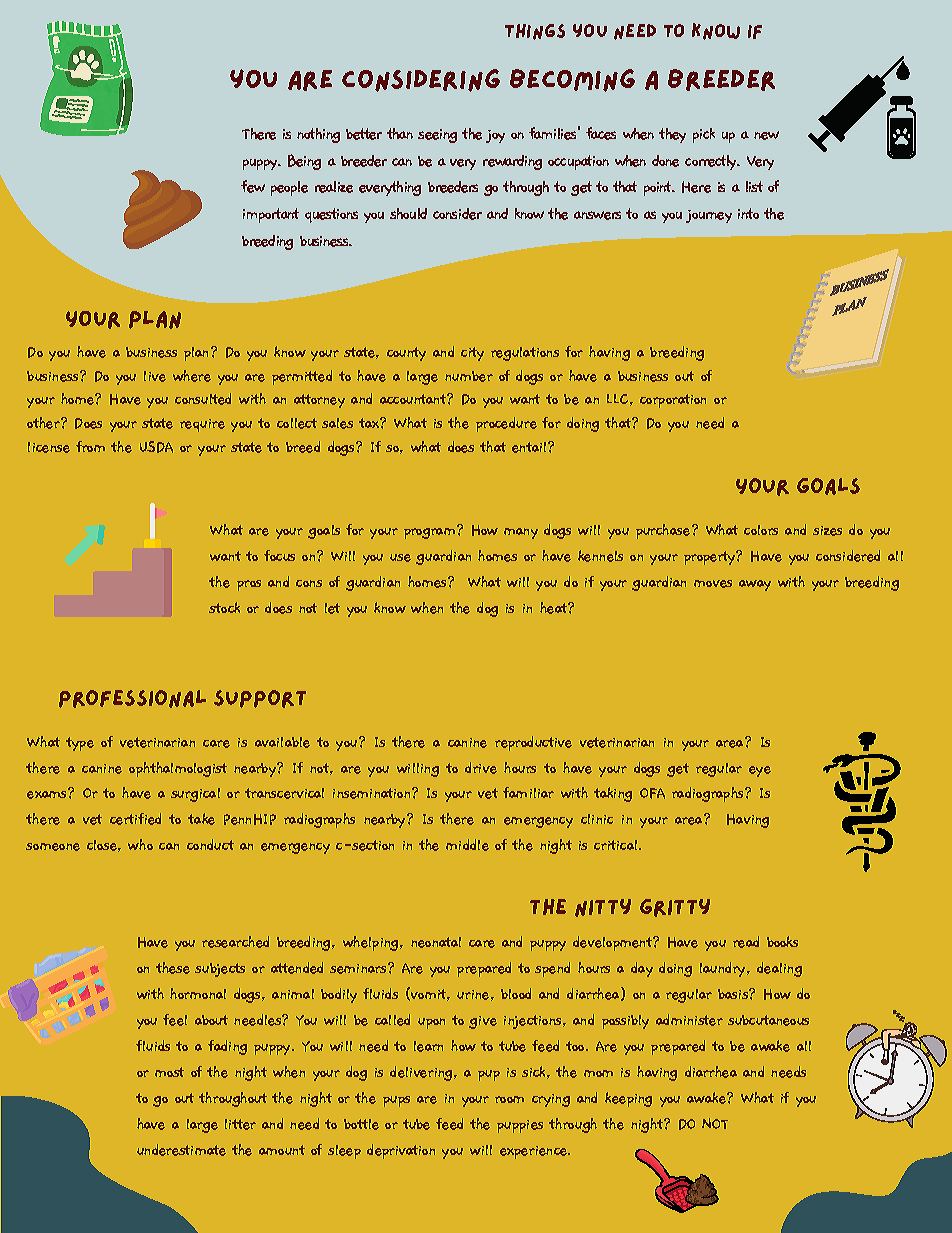 This document has width=952, height=1233. What do you see at coordinates (481, 768) in the document?
I see `drive` at bounding box center [481, 768].
